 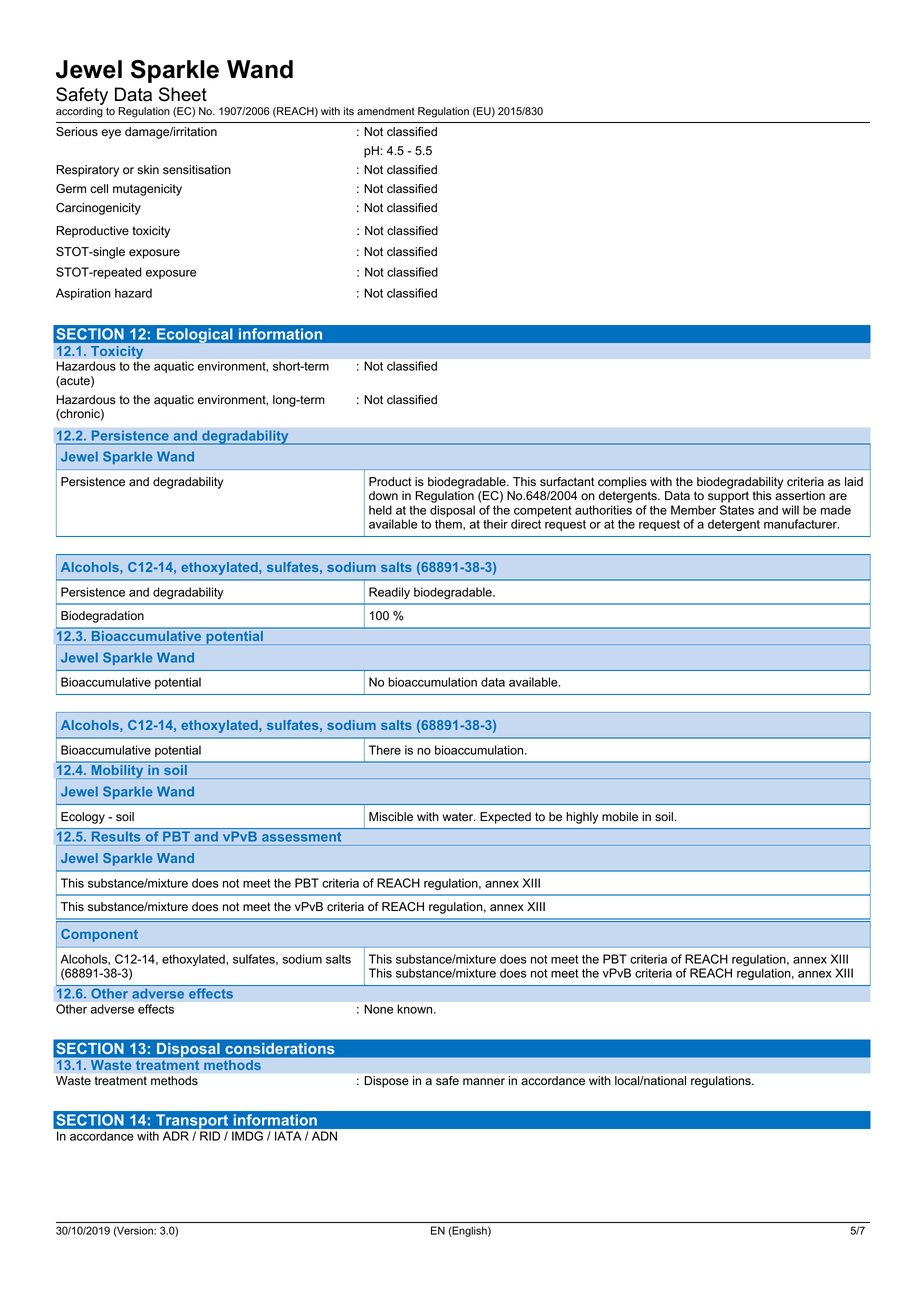 I want to click on amendment, so click(x=386, y=111).
